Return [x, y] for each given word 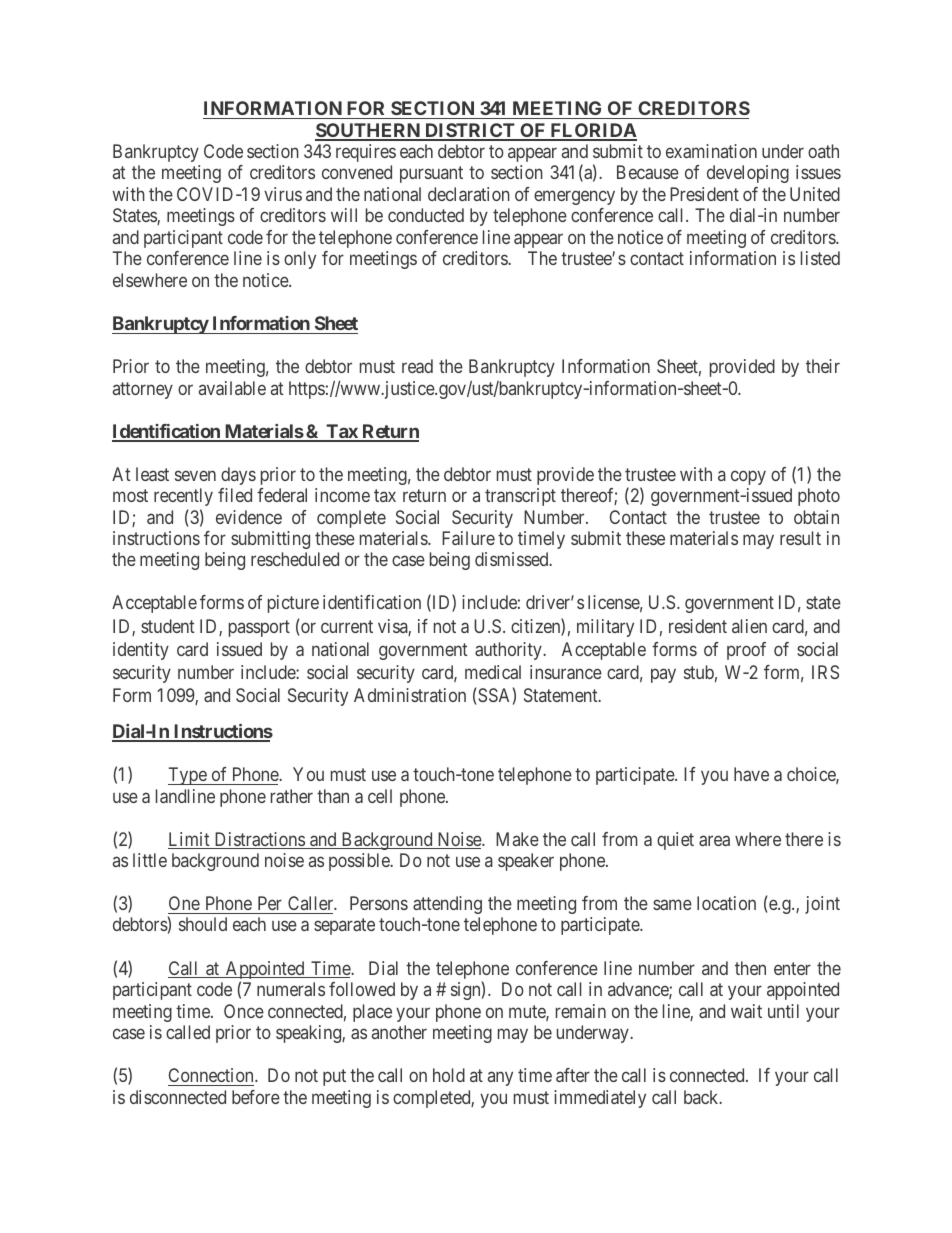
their [823, 366]
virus [283, 194]
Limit [190, 840]
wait [746, 1011]
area [714, 840]
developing [748, 174]
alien [749, 626]
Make [517, 839]
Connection [212, 1077]
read [417, 366]
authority [509, 651]
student [167, 626]
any [500, 1079]
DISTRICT [470, 131]
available [232, 388]
